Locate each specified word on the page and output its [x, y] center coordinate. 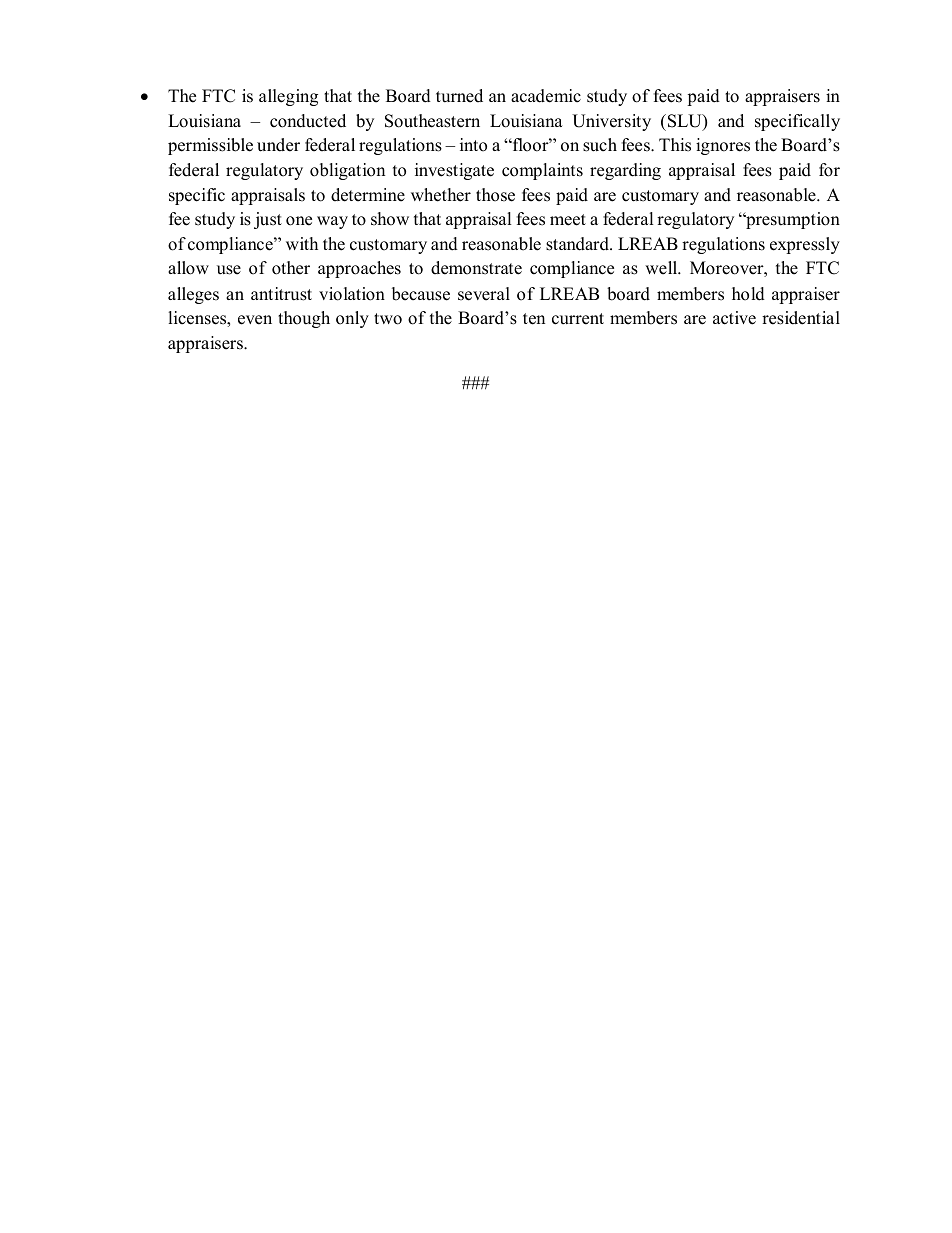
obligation [347, 171]
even [255, 320]
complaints [542, 171]
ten [534, 319]
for [829, 170]
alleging [288, 97]
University [611, 122]
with [302, 243]
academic [546, 96]
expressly [805, 245]
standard [578, 244]
